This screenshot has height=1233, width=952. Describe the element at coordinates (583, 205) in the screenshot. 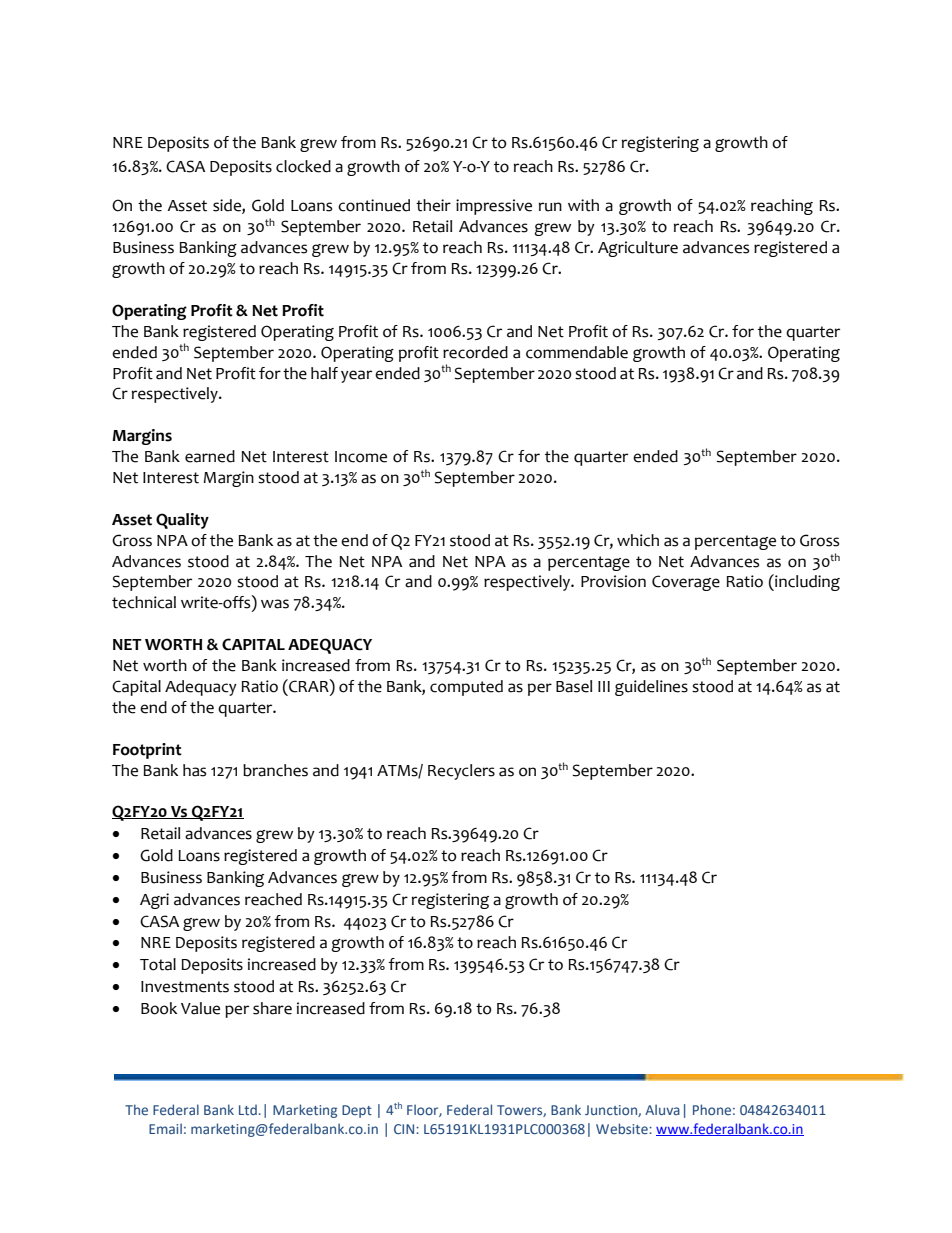

I see `with` at that location.
